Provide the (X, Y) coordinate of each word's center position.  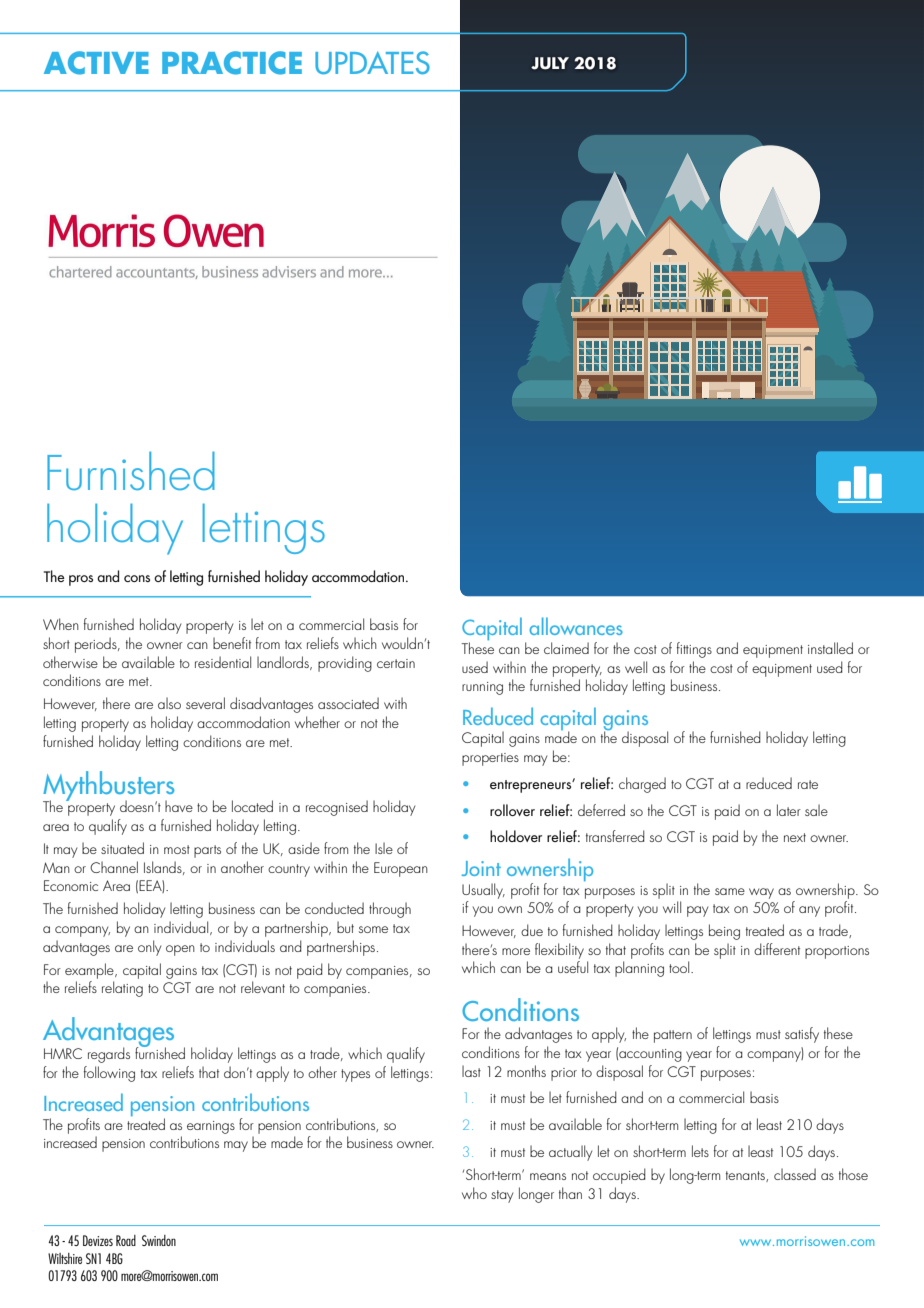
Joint (481, 868)
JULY (550, 63)
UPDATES (372, 63)
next (795, 837)
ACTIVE (96, 63)
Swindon (159, 1240)
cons (137, 578)
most (177, 849)
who (474, 1193)
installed (830, 648)
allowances (576, 626)
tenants (746, 1176)
